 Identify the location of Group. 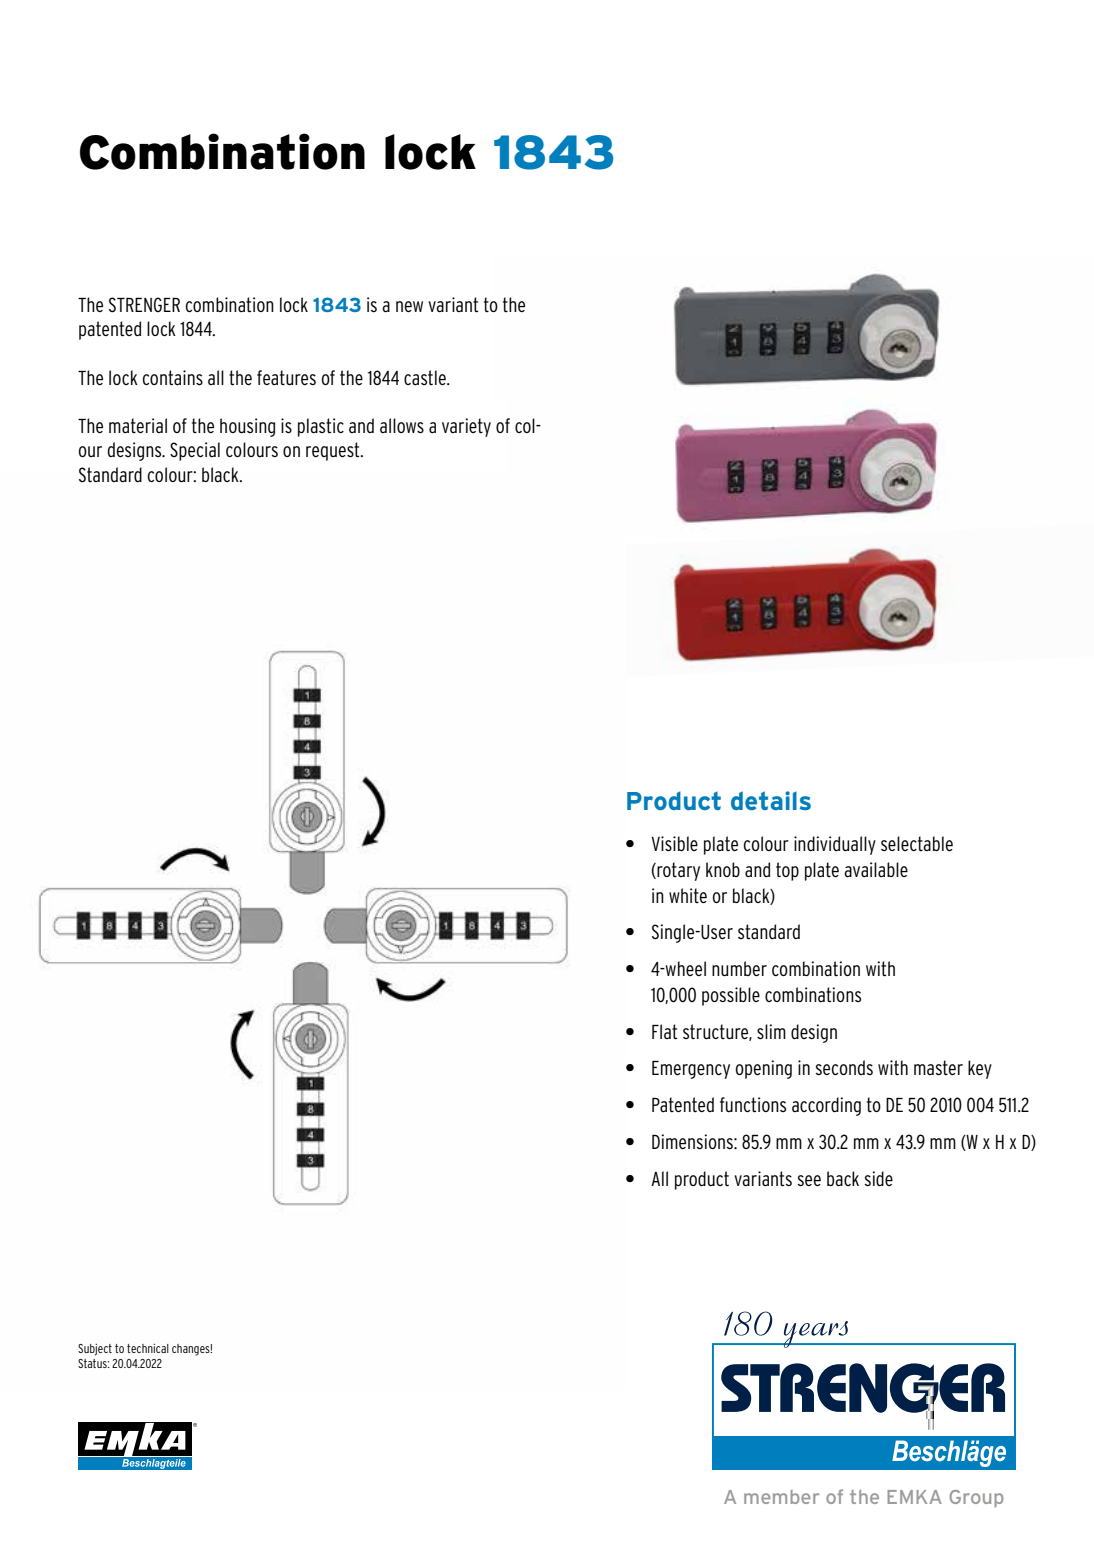
(976, 1498).
